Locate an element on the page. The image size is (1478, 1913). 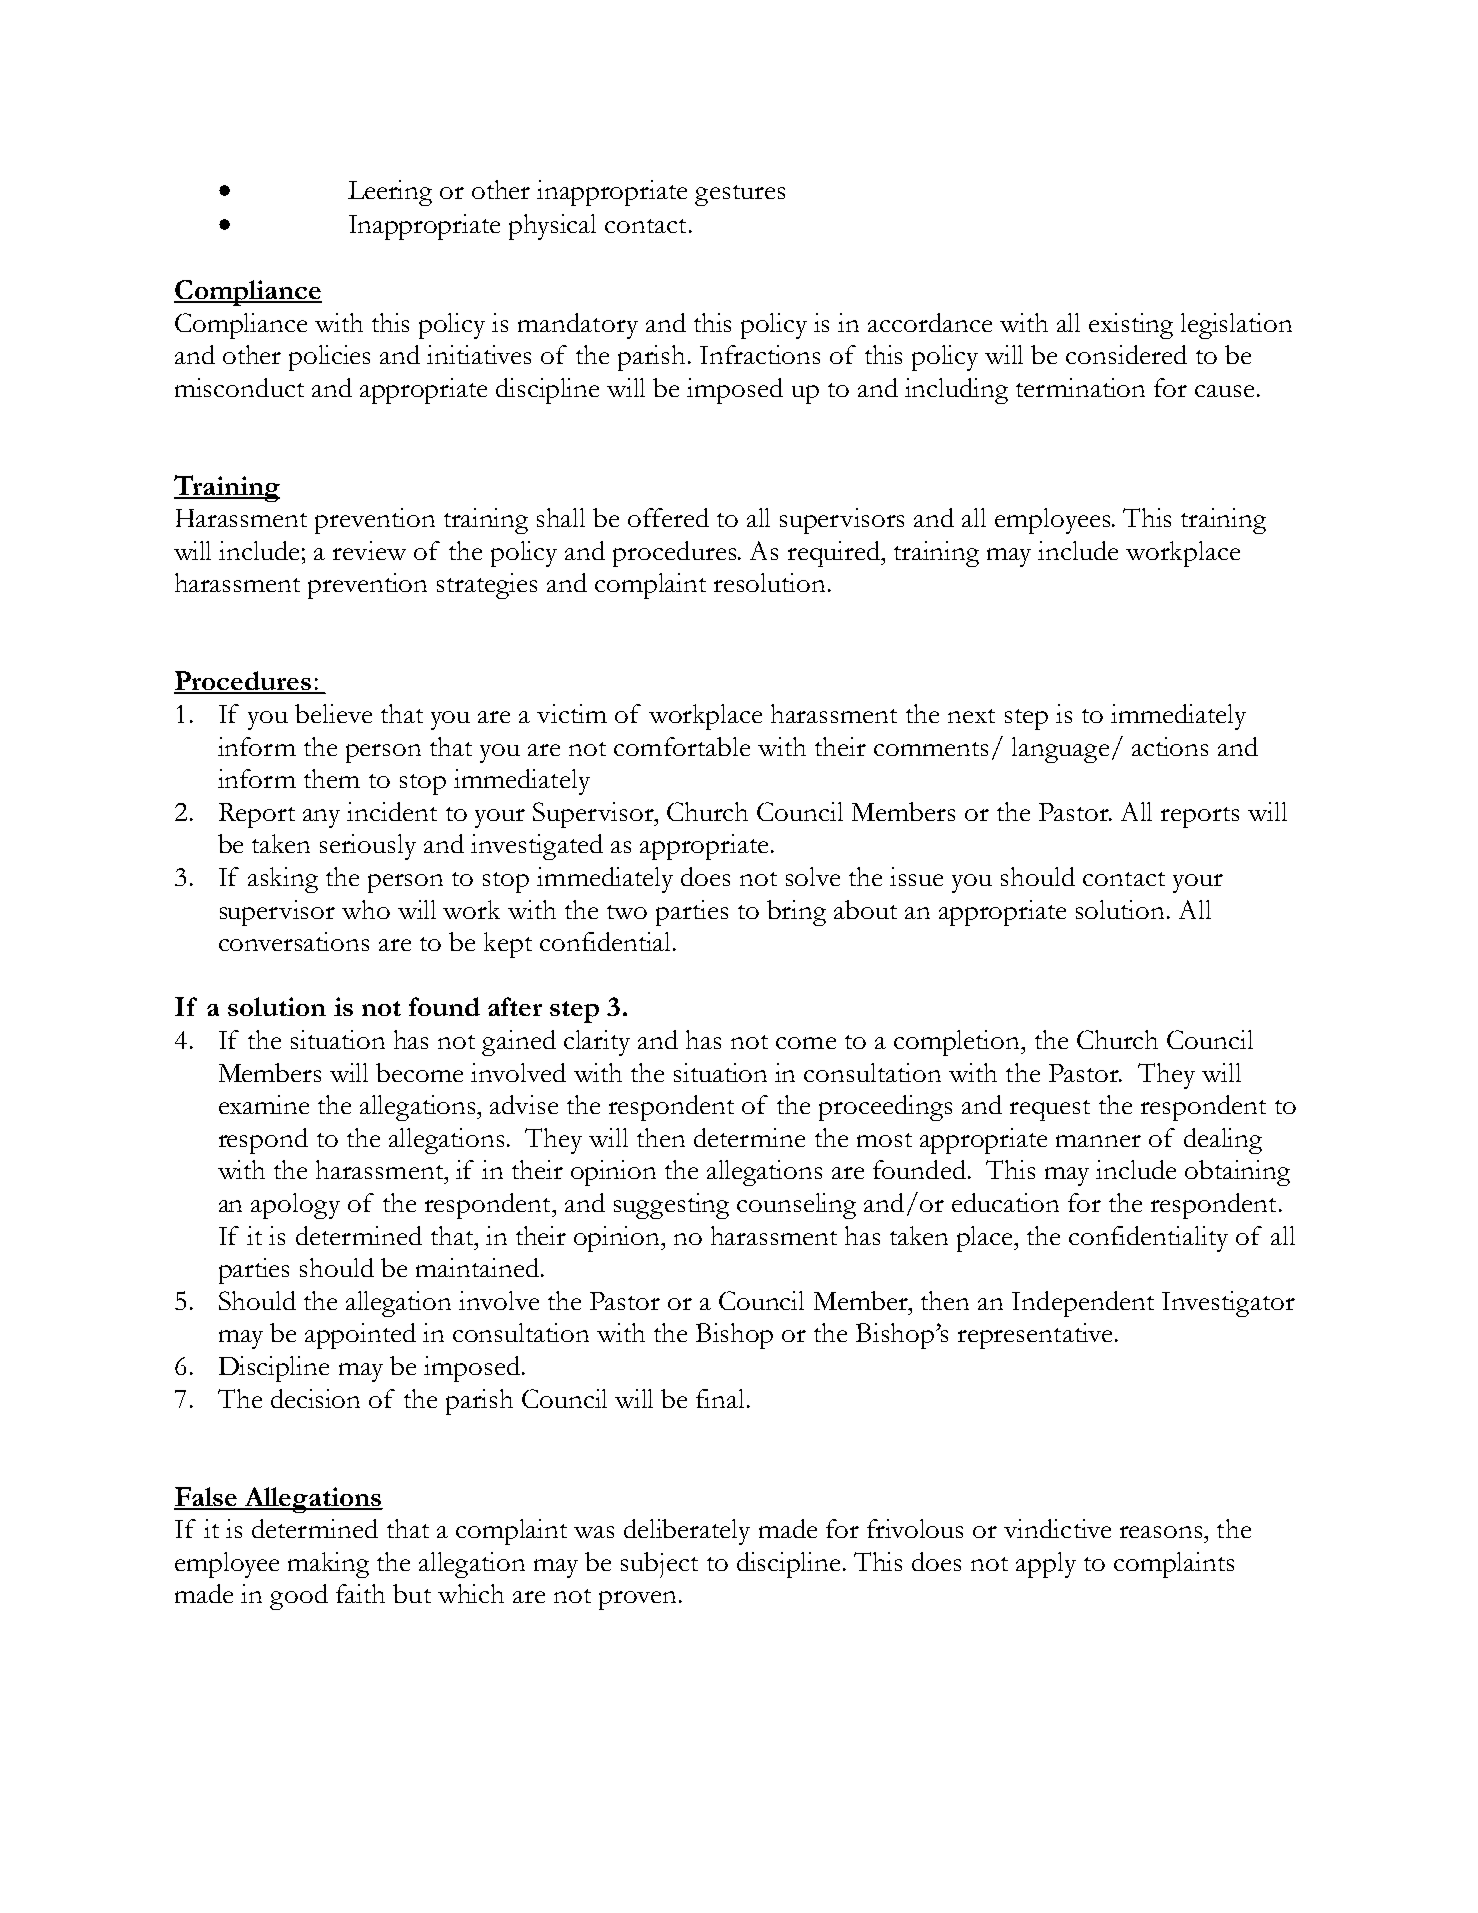
deliberately is located at coordinates (687, 1532).
